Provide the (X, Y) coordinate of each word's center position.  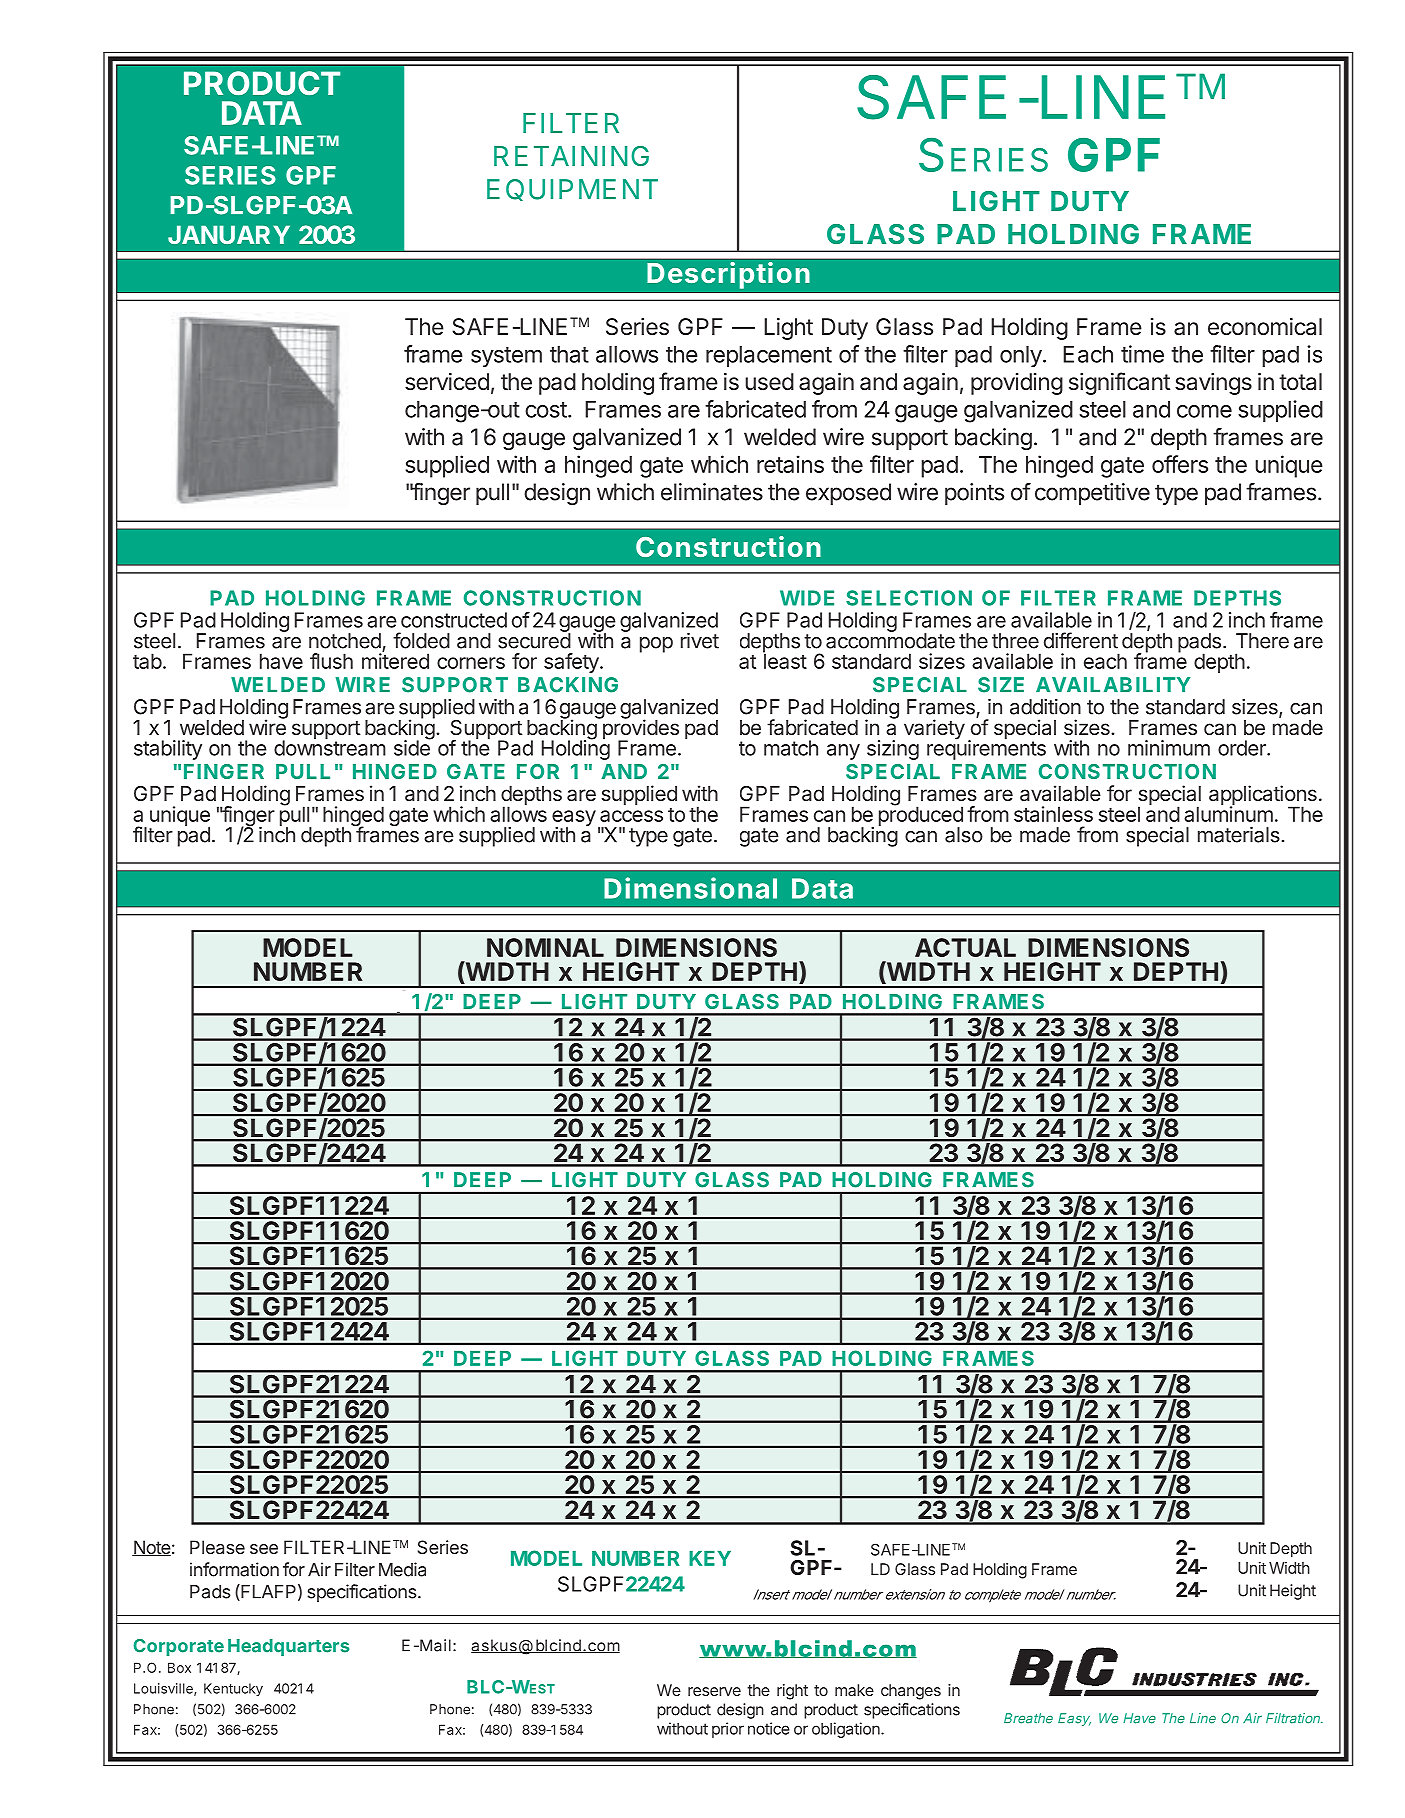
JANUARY (229, 234)
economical (1265, 327)
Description (728, 275)
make (854, 1690)
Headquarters (288, 1647)
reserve (714, 1691)
